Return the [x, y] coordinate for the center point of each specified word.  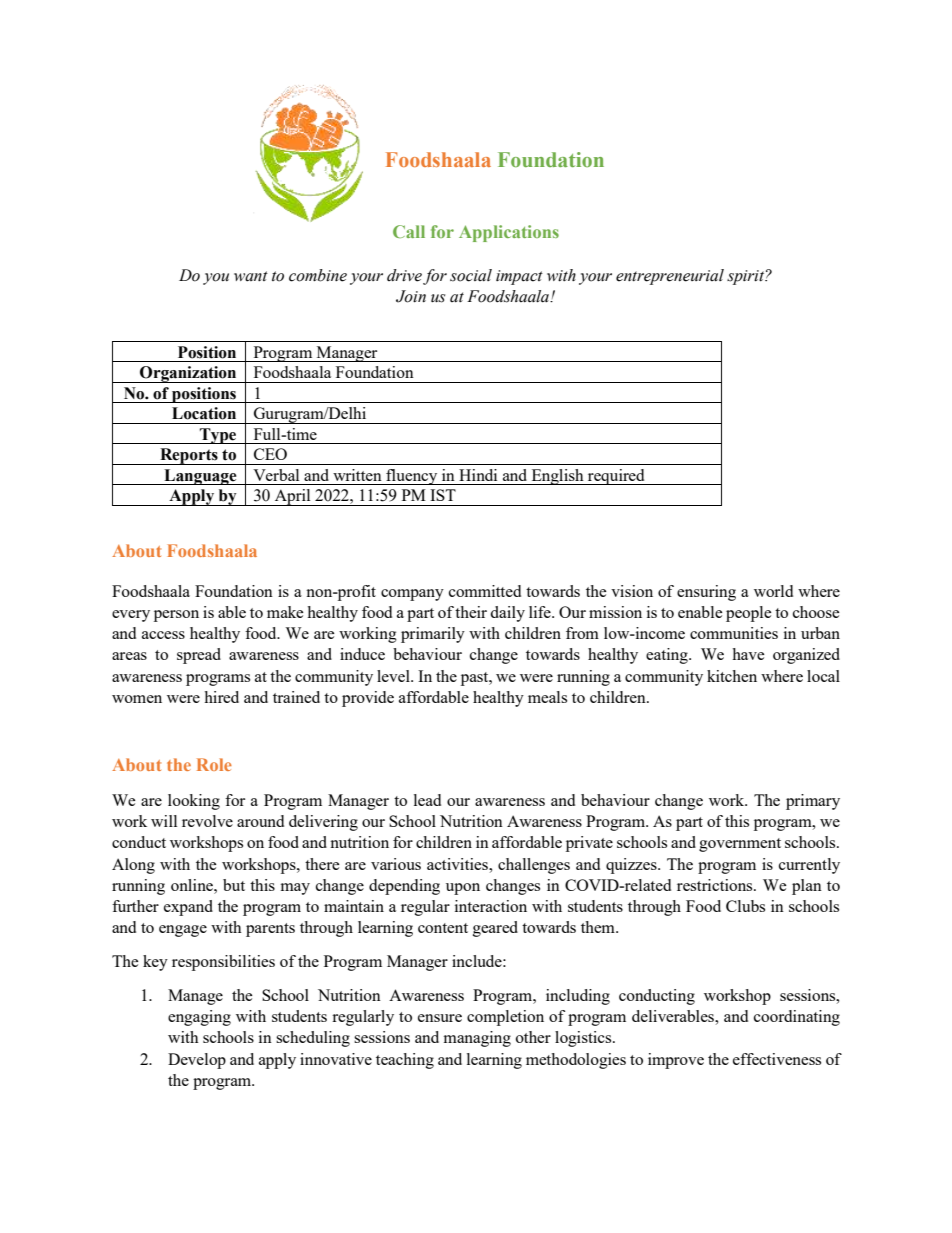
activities [458, 864]
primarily [433, 635]
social [471, 275]
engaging [199, 1018]
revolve [207, 821]
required [616, 477]
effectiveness [777, 1059]
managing [477, 1039]
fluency [412, 477]
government [740, 845]
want [251, 276]
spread [199, 656]
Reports [189, 456]
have [748, 654]
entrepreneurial [670, 277]
